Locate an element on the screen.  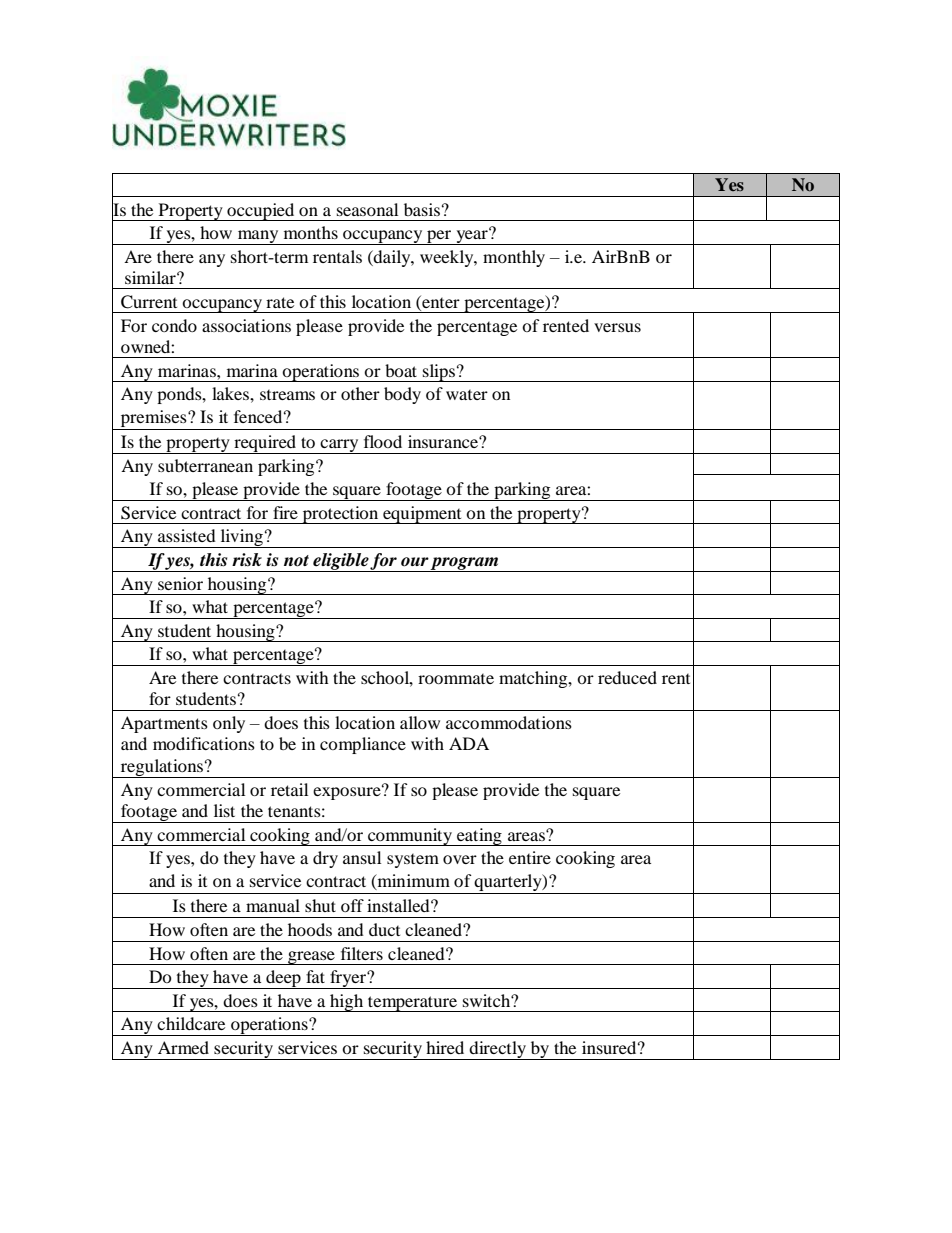
childcare is located at coordinates (191, 1023).
